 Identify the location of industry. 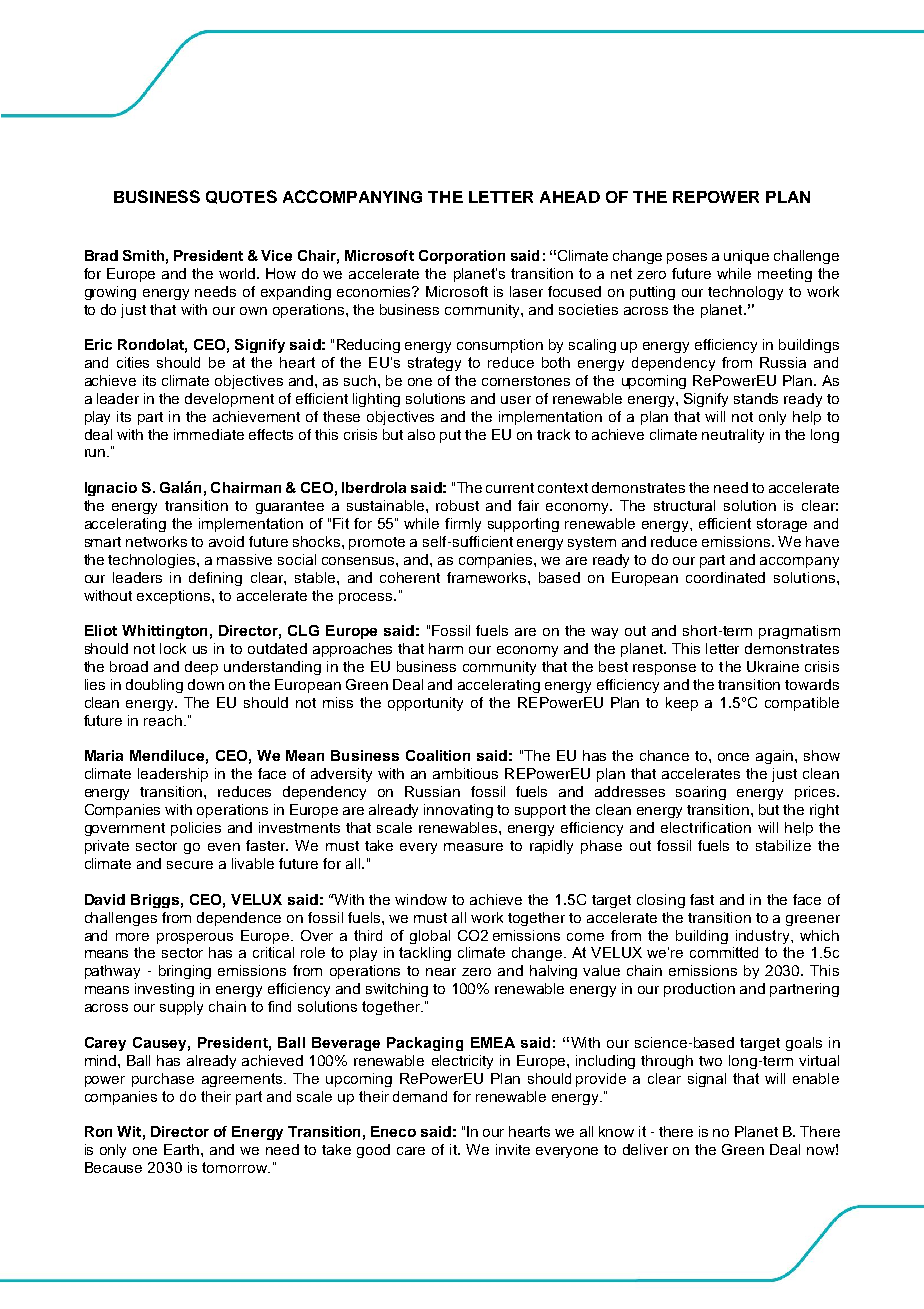
(764, 937).
